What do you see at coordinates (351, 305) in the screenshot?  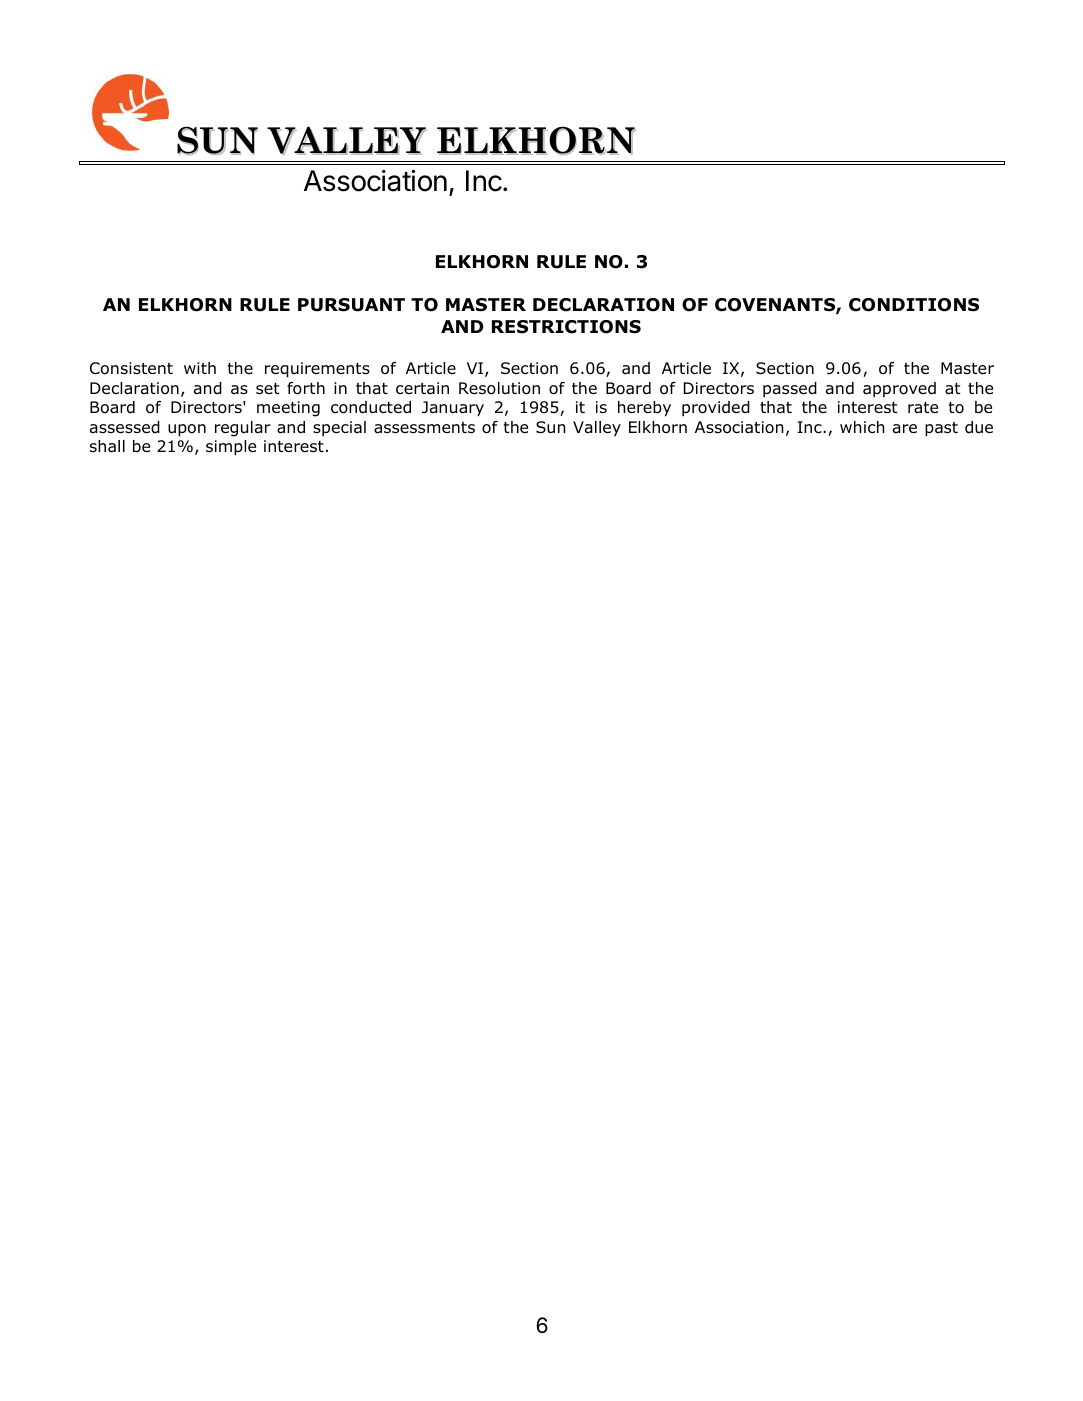 I see `PURSUANT` at bounding box center [351, 305].
